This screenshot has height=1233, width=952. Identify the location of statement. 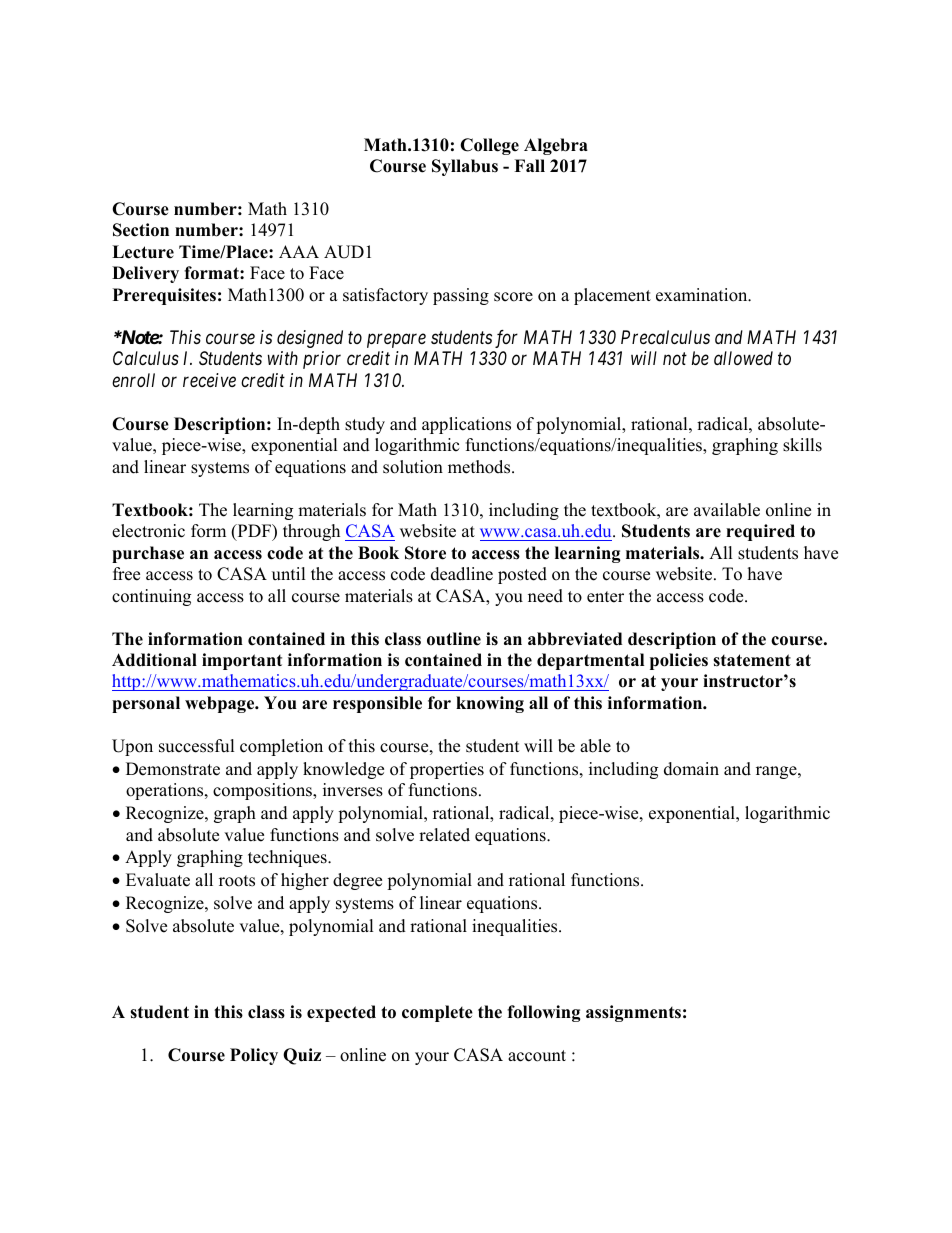
(752, 660).
